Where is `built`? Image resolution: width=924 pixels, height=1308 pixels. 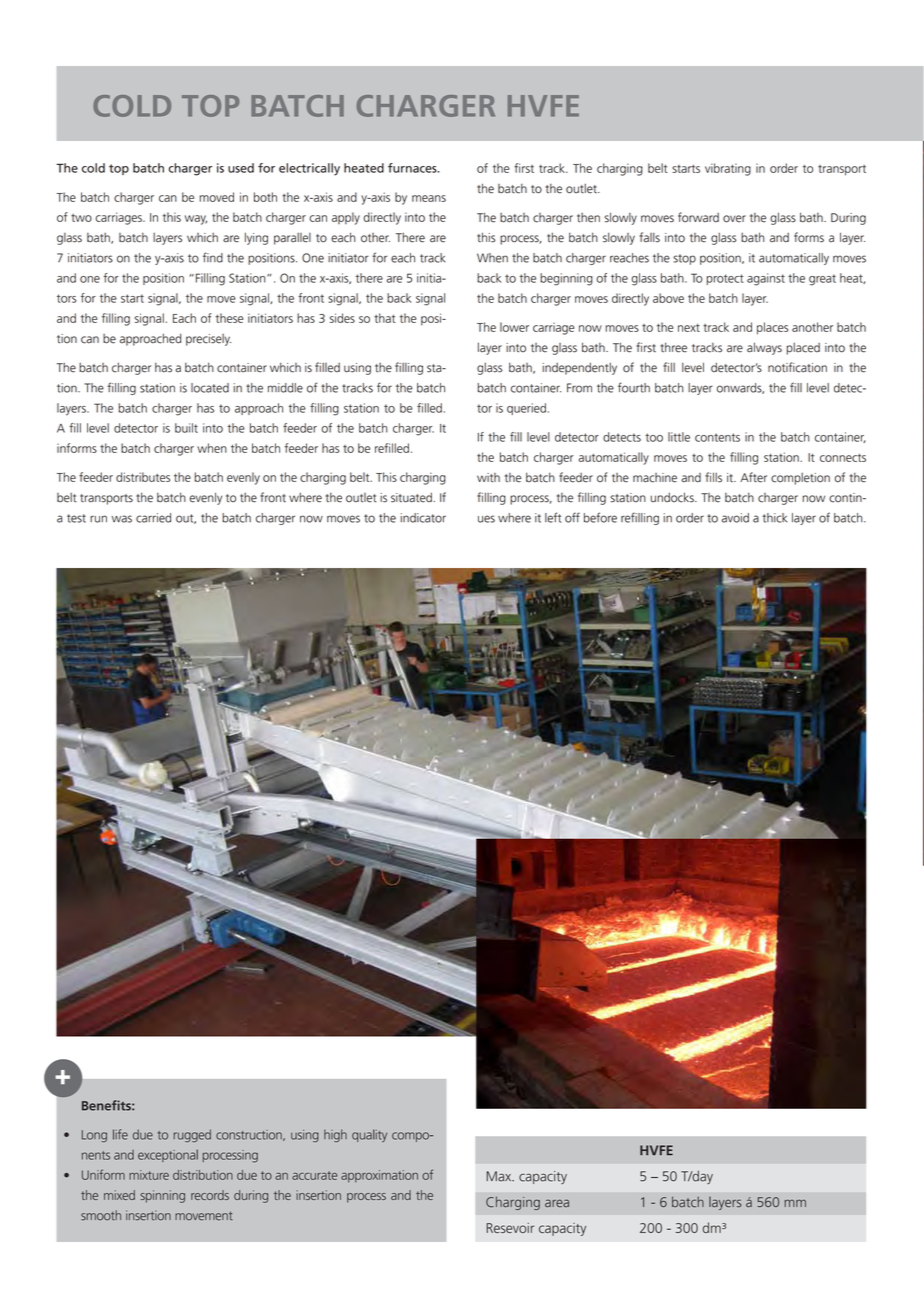
built is located at coordinates (186, 428).
